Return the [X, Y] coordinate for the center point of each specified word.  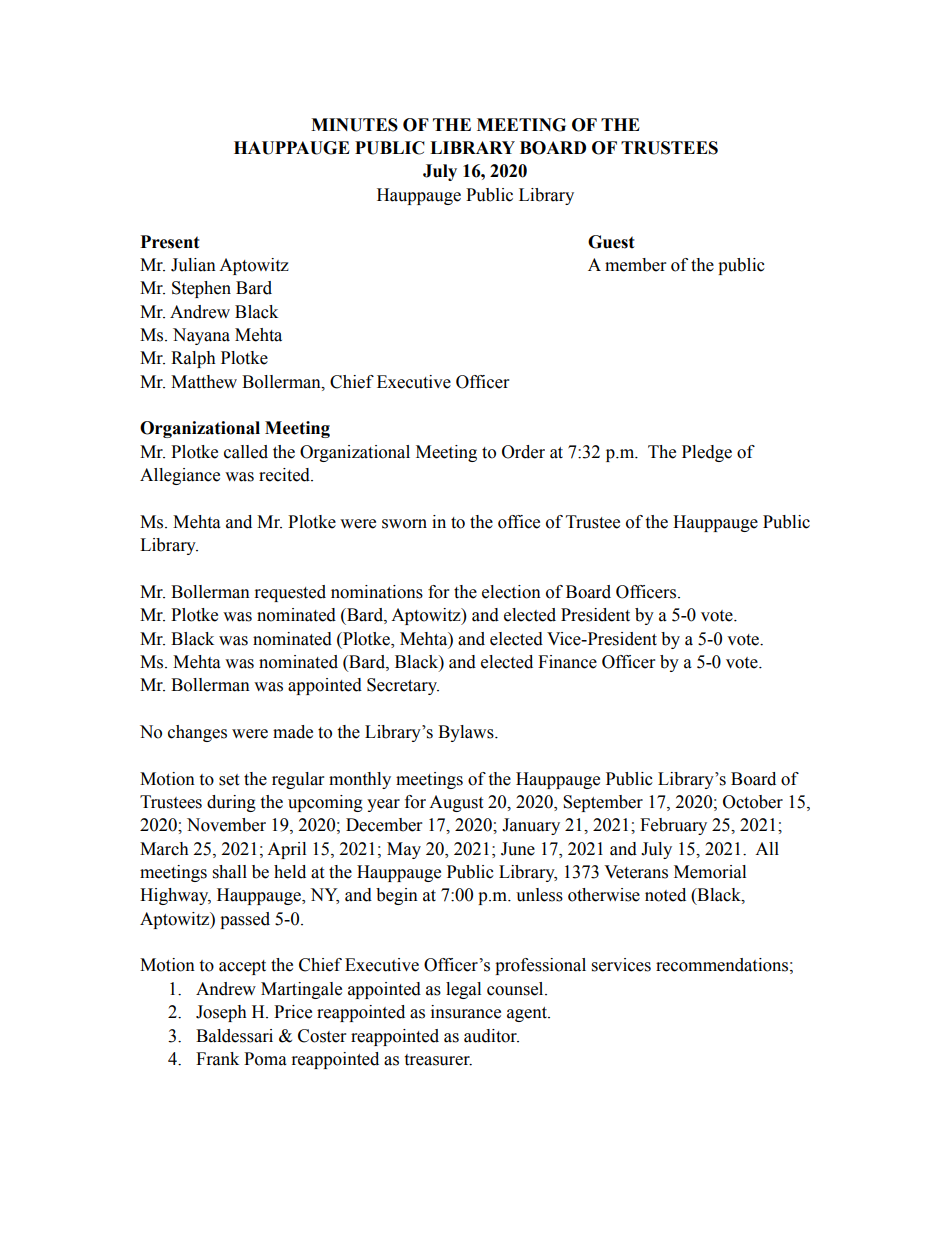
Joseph [221, 1013]
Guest [611, 242]
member [635, 265]
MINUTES [354, 125]
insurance [466, 1012]
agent [528, 1014]
